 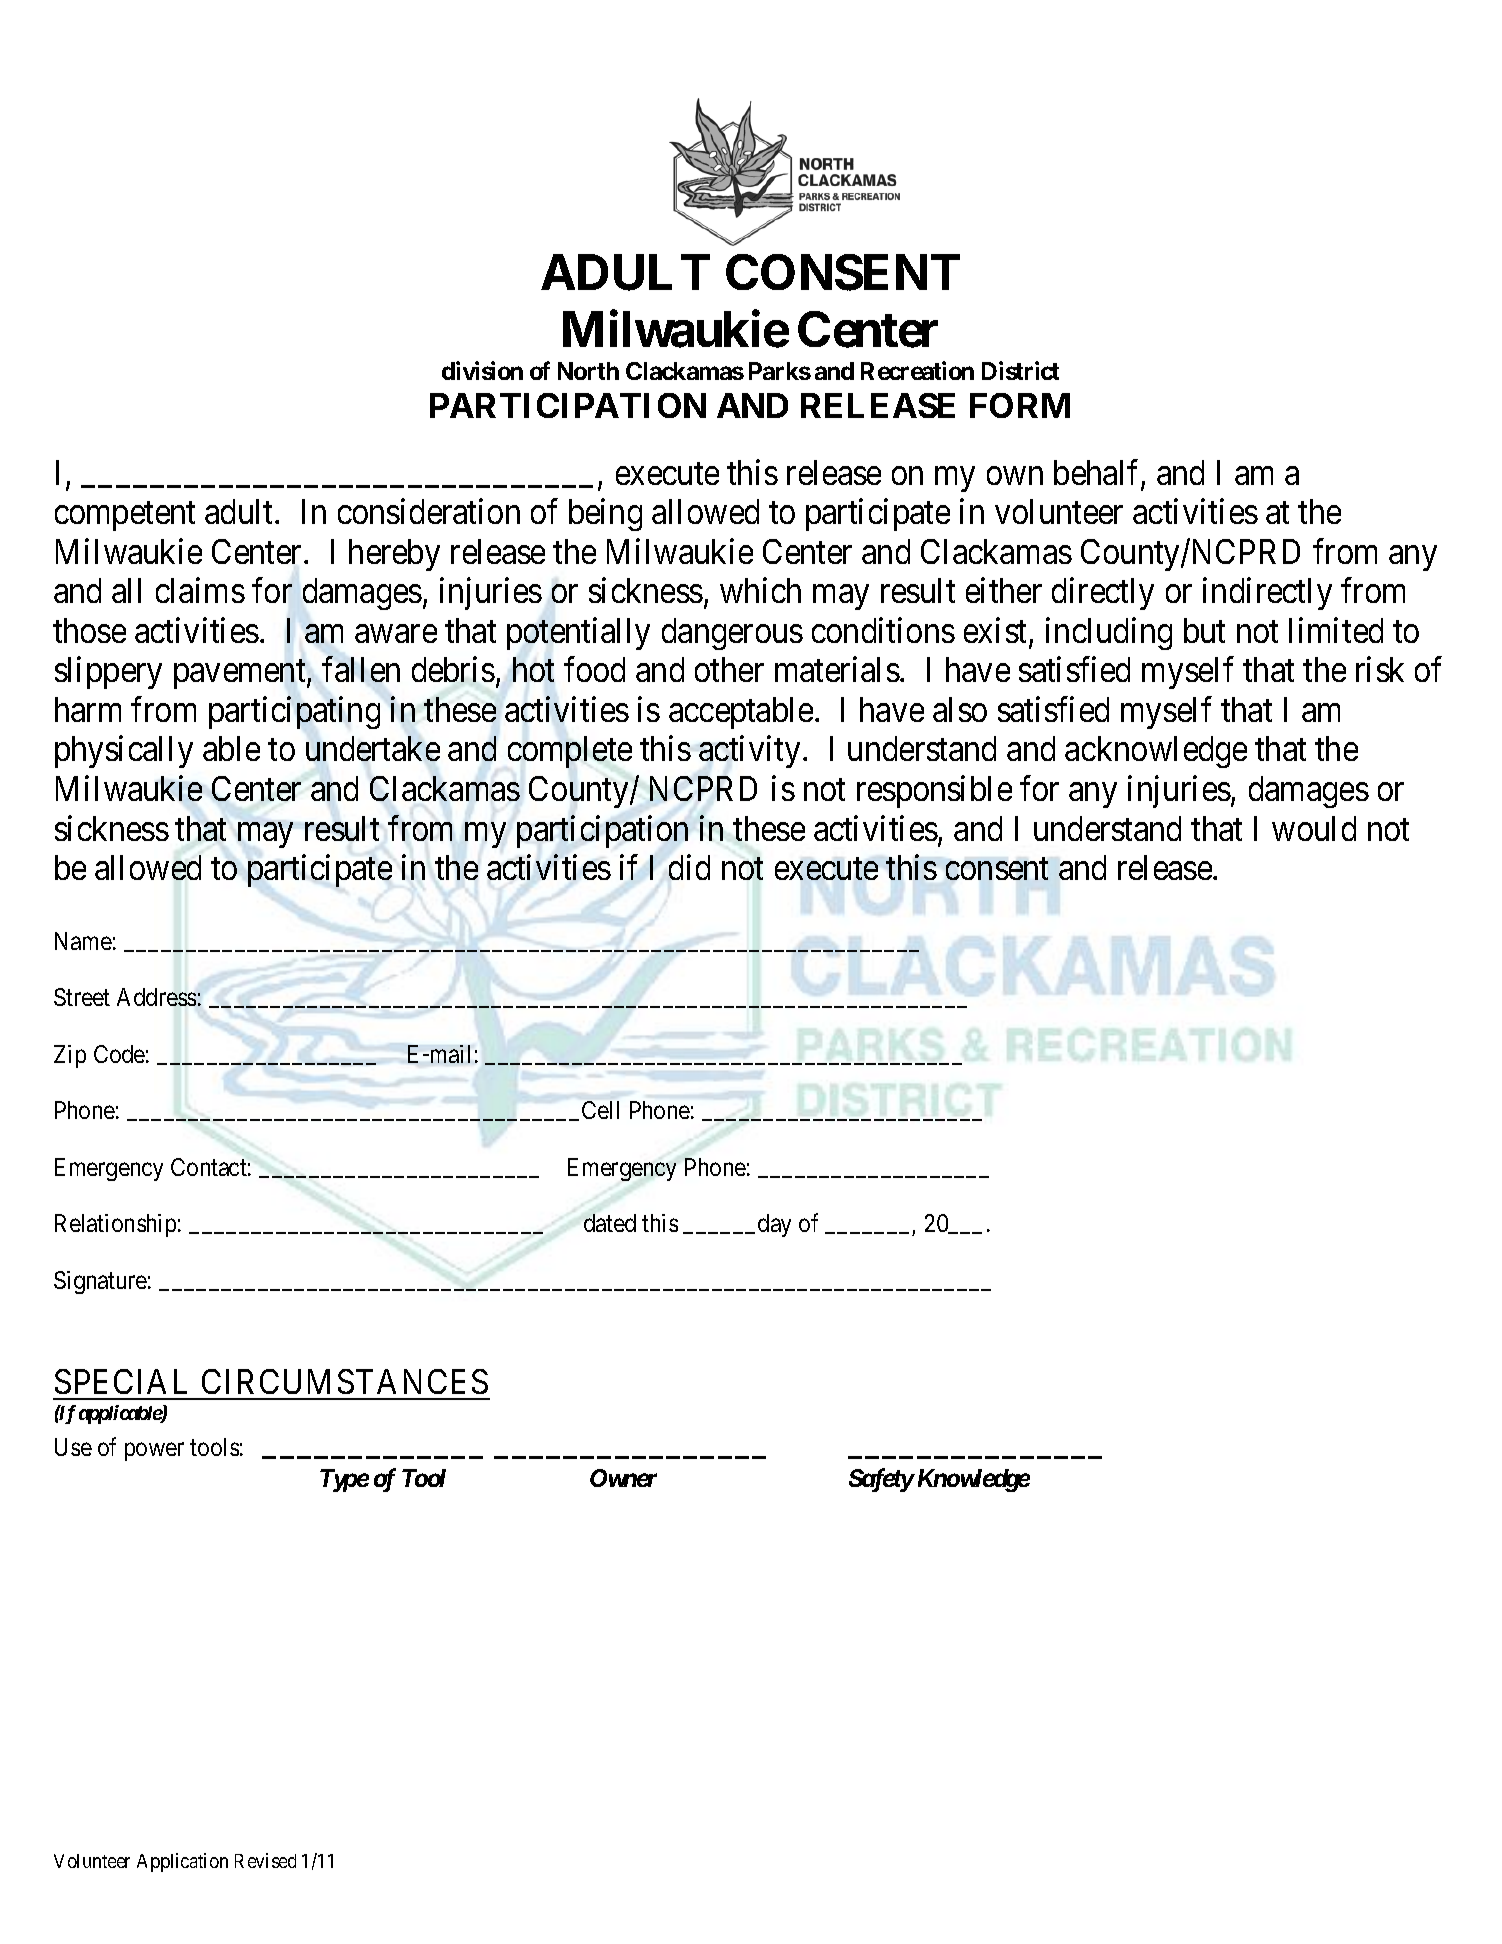 What do you see at coordinates (689, 867) in the page?
I see `did` at bounding box center [689, 867].
